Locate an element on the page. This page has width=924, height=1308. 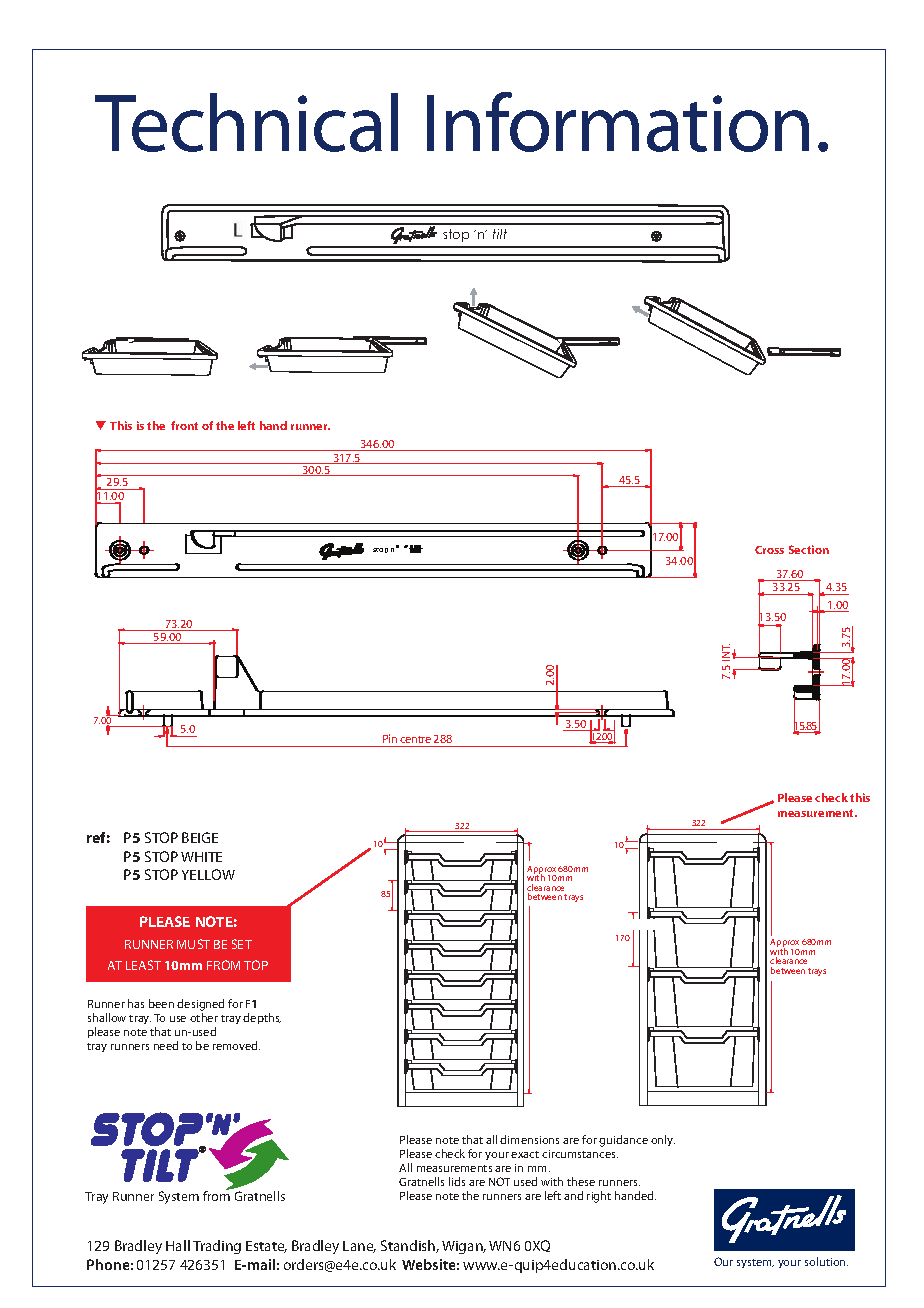
BEIGE is located at coordinates (200, 837).
